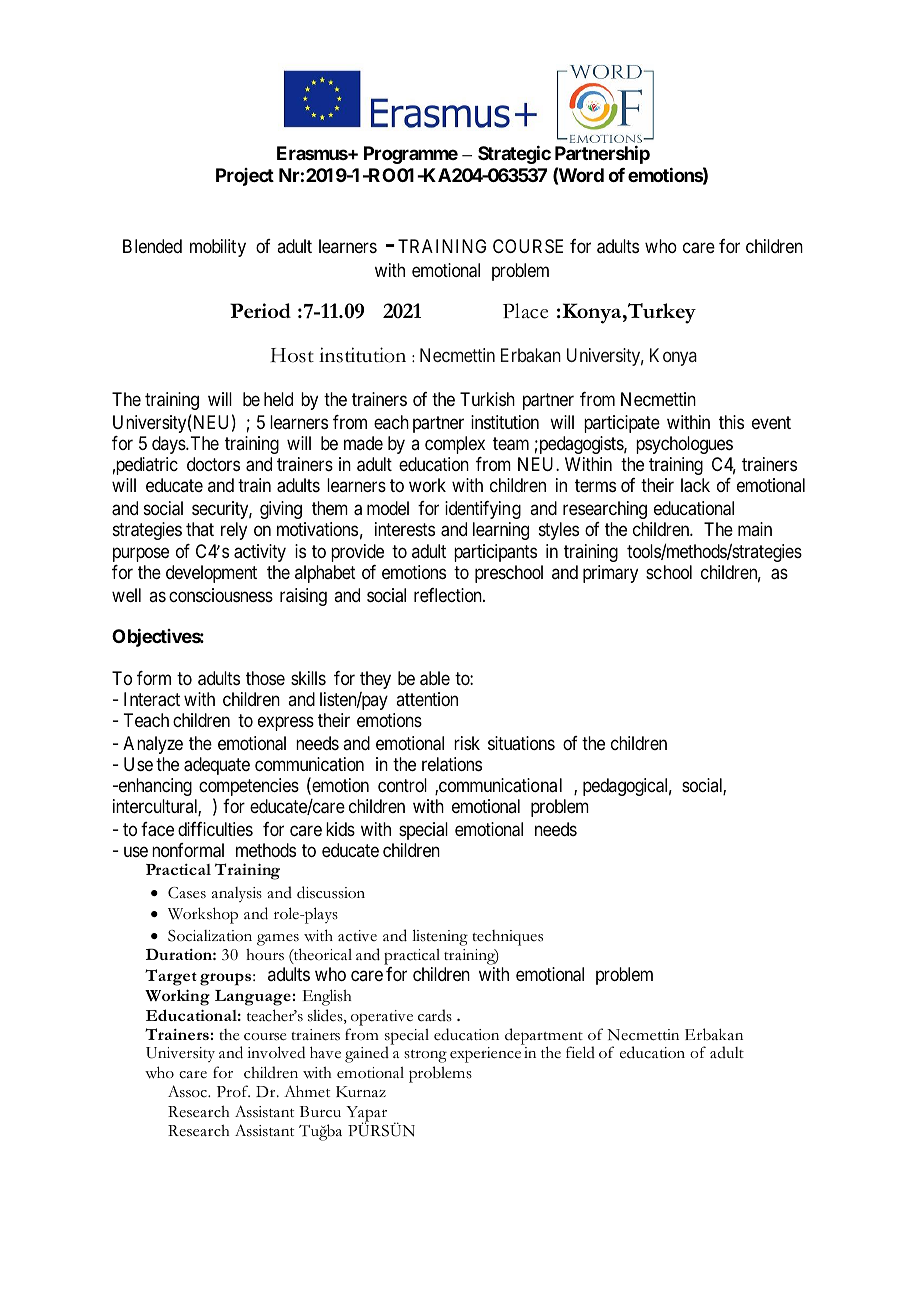 The image size is (924, 1309). Describe the element at coordinates (525, 311) in the screenshot. I see `Place` at that location.
